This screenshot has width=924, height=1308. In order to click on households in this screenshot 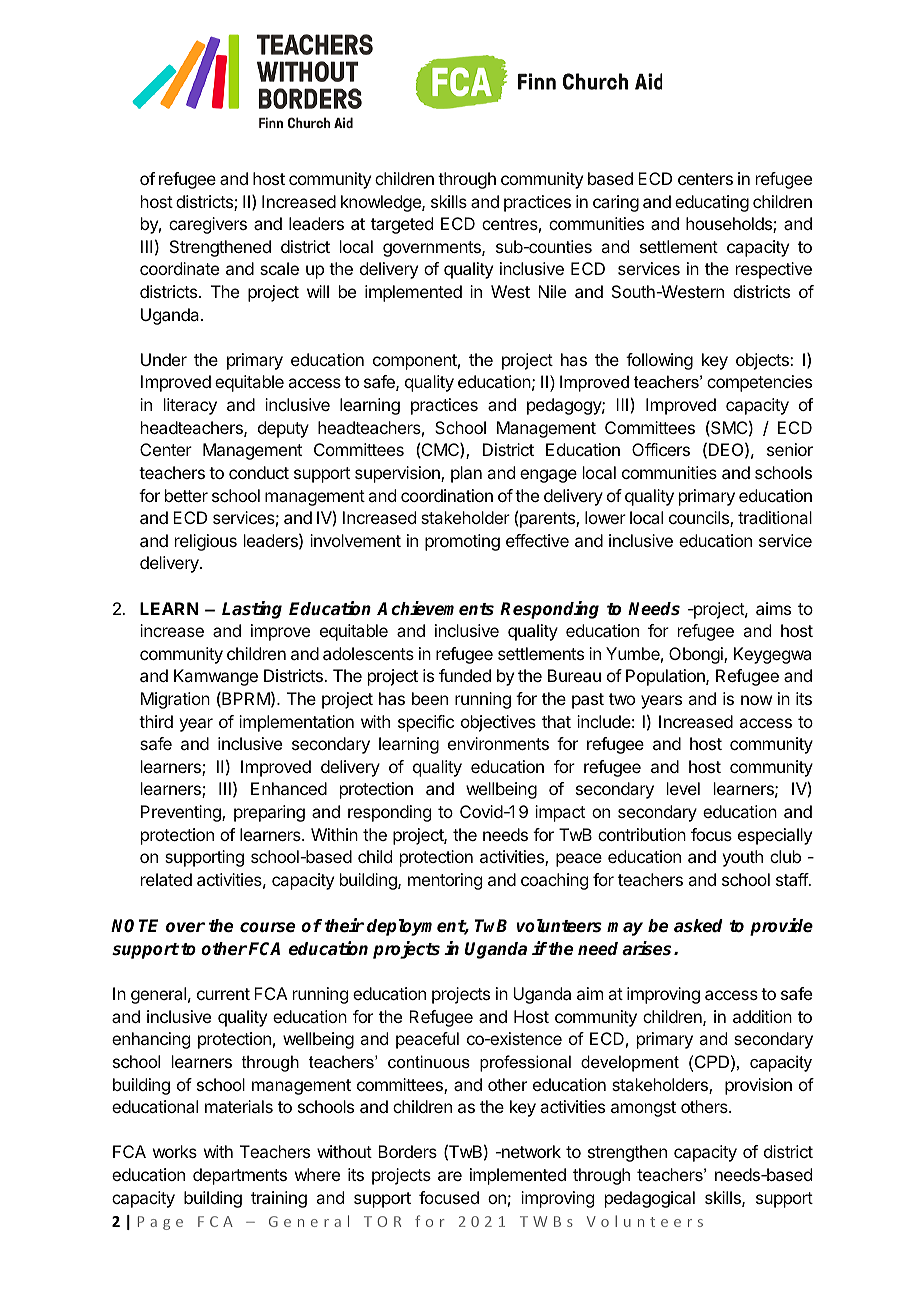, I will do `click(730, 225)`.
